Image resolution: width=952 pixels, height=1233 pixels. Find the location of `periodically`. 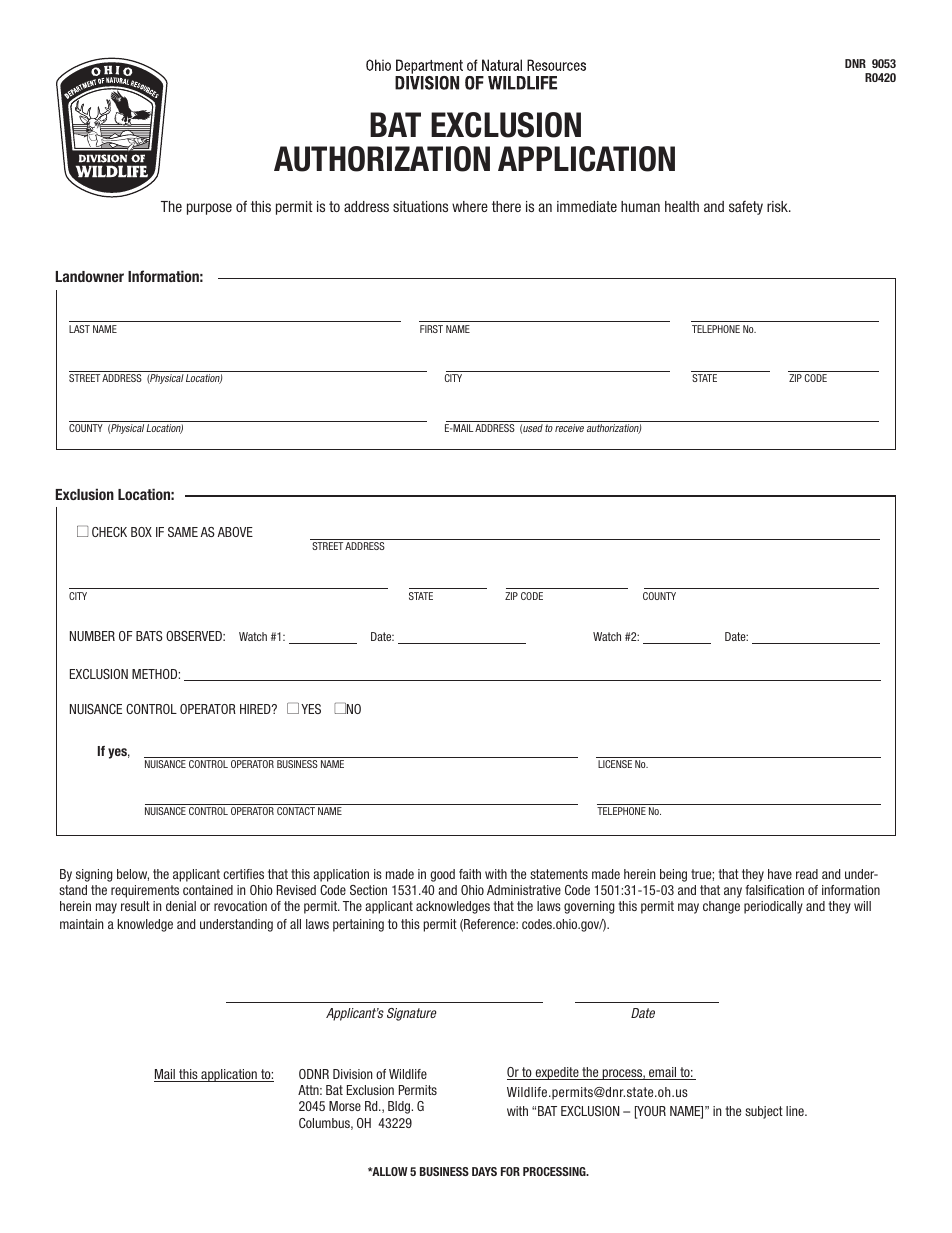

periodically is located at coordinates (773, 907).
